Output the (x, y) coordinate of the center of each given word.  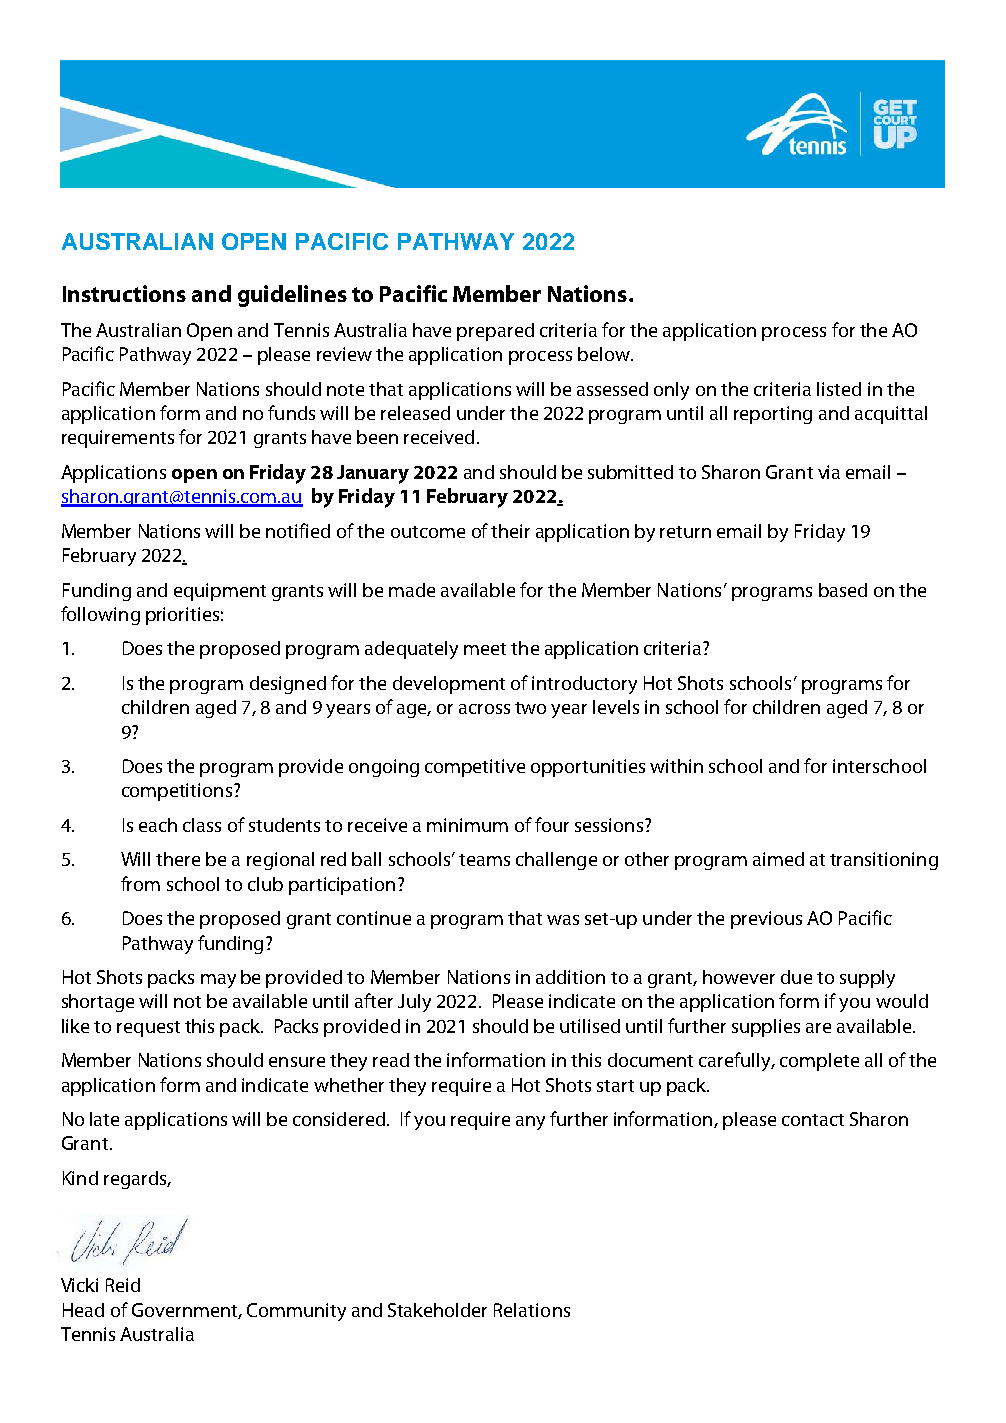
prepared (495, 332)
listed (839, 389)
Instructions (124, 293)
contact (813, 1120)
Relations (532, 1310)
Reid (123, 1285)
